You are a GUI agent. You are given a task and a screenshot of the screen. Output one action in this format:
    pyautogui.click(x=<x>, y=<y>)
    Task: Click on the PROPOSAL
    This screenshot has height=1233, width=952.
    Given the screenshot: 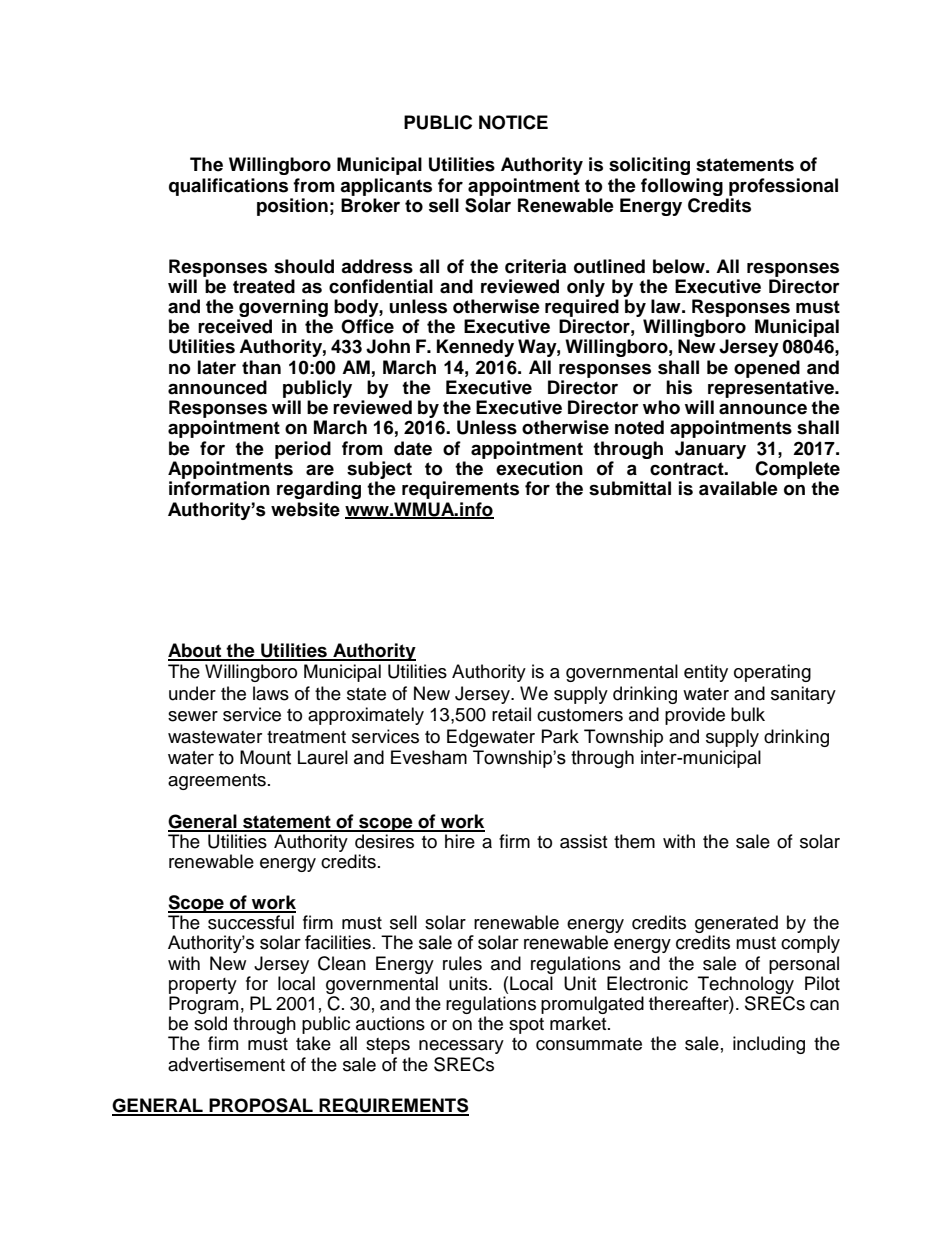 What is the action you would take?
    pyautogui.click(x=261, y=1106)
